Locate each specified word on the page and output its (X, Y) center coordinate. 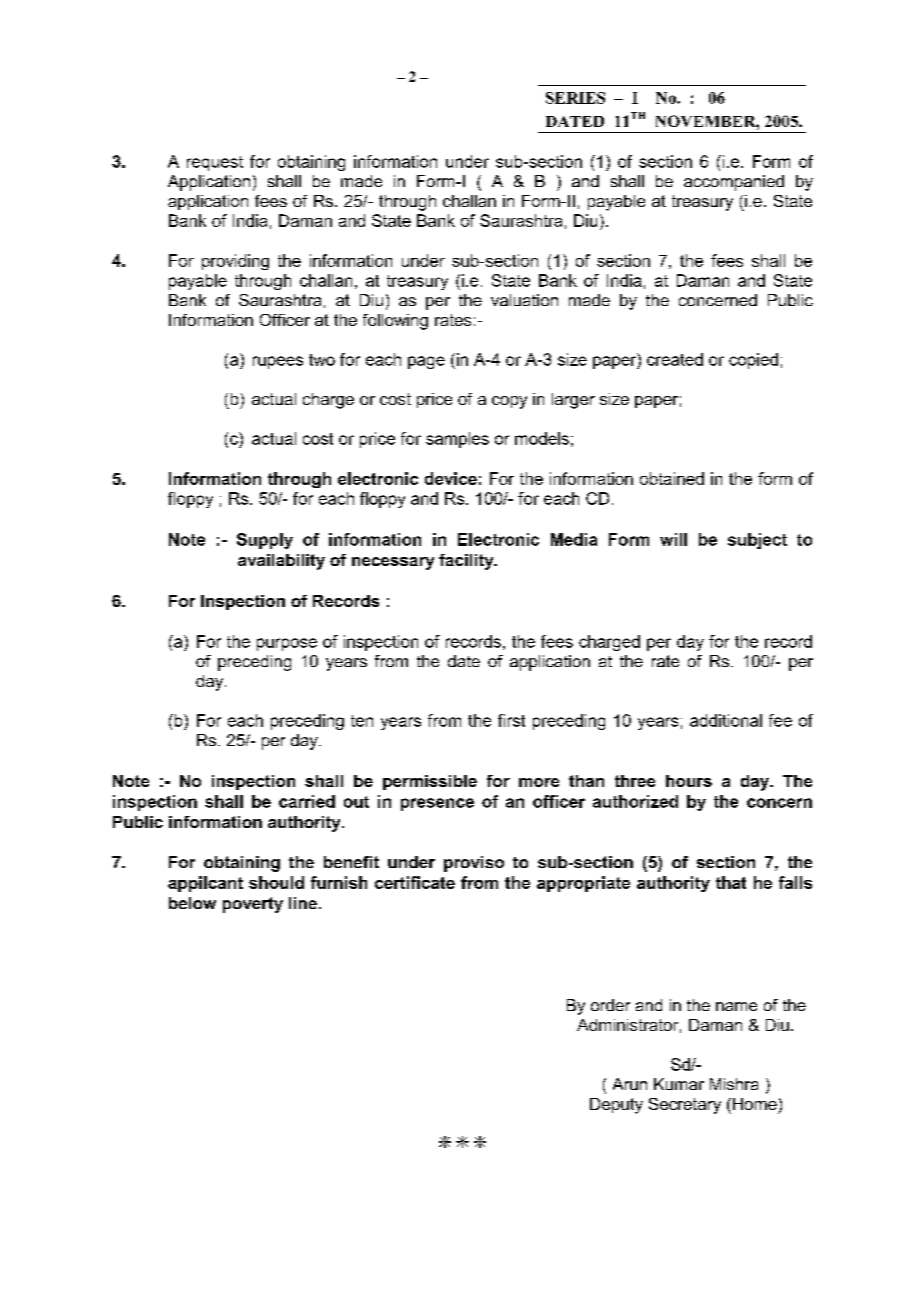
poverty (253, 905)
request (215, 163)
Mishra (734, 1084)
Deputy (616, 1106)
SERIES (575, 98)
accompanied (734, 183)
